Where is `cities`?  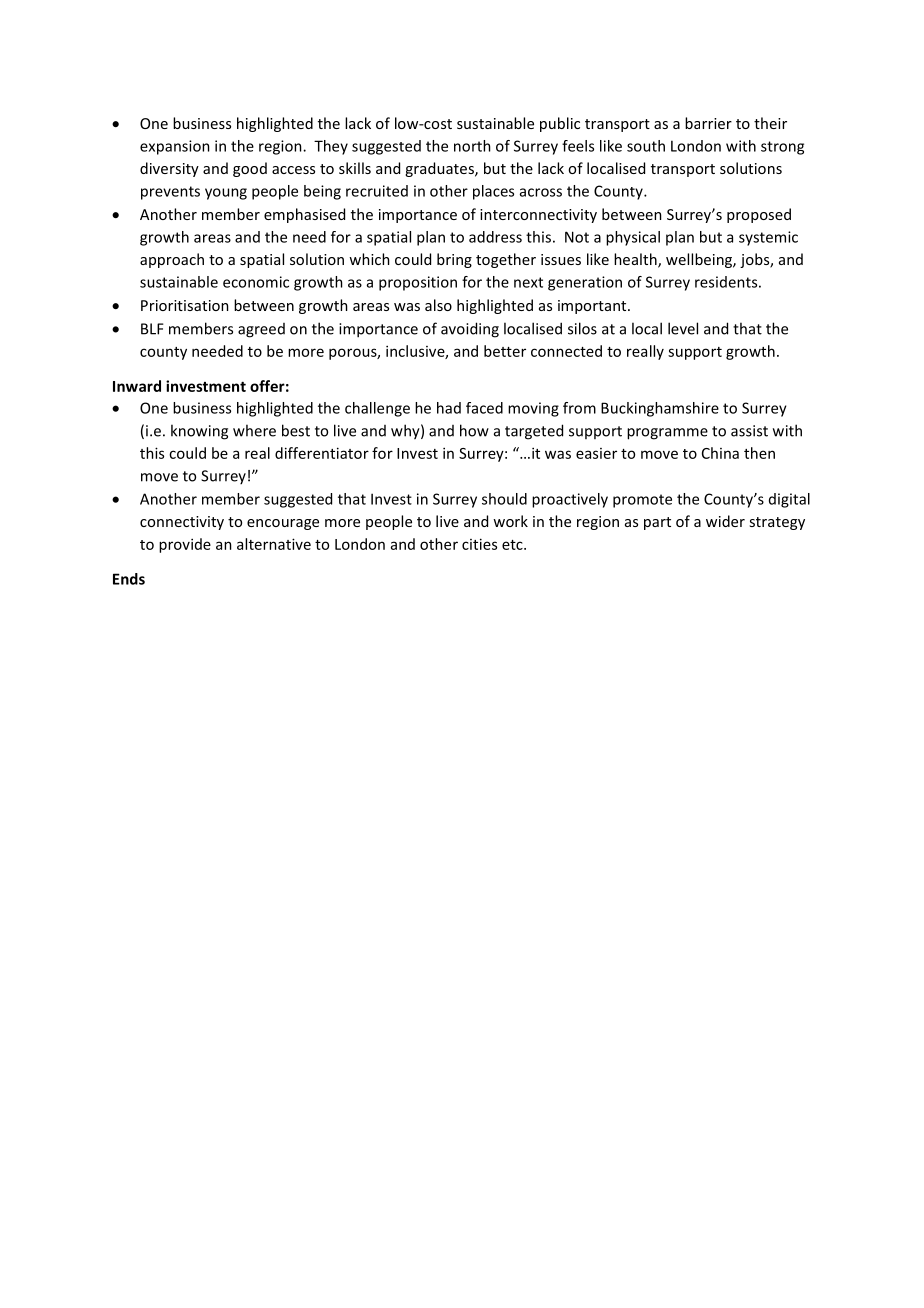
cities is located at coordinates (479, 544).
